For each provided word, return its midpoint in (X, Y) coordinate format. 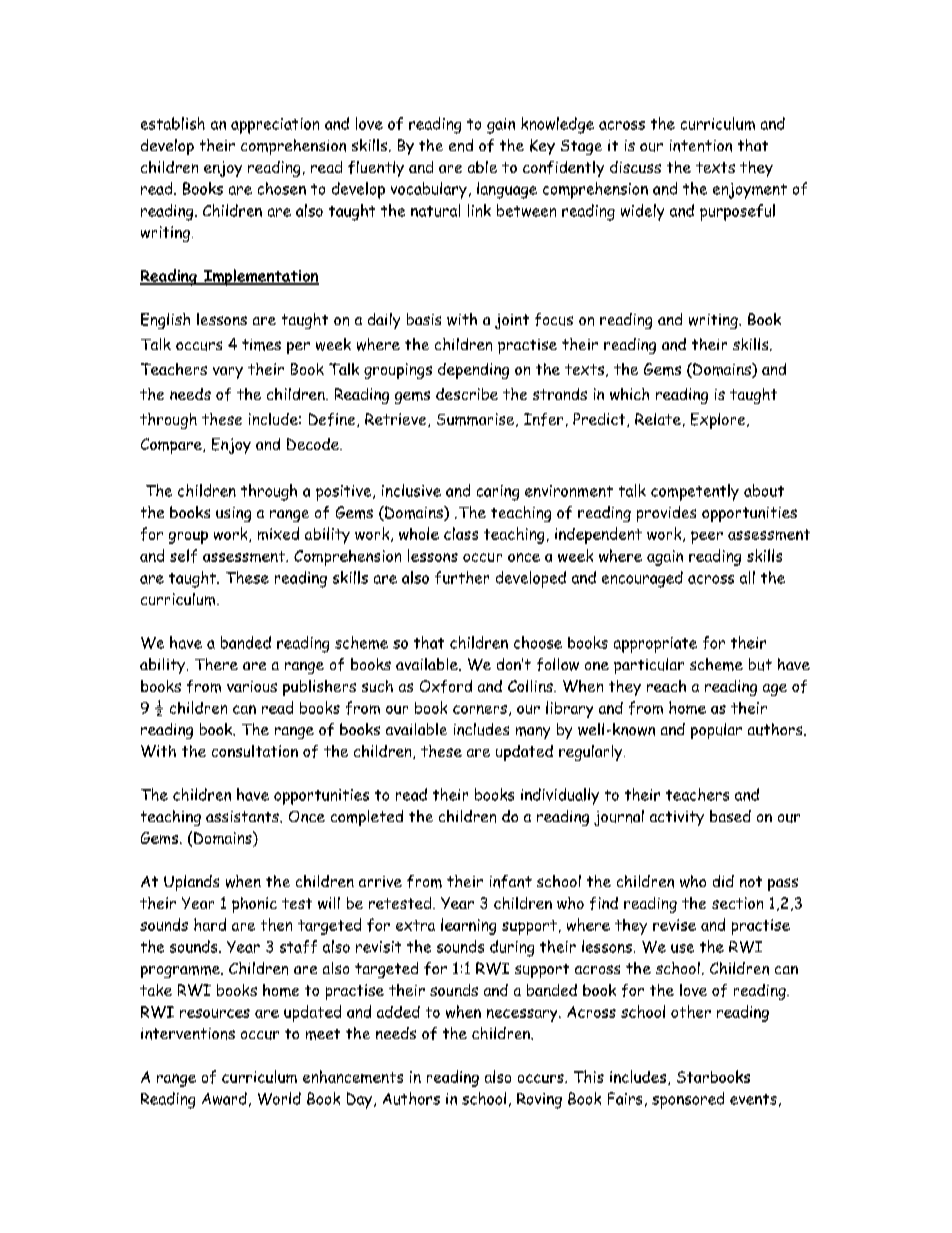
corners (480, 709)
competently (695, 492)
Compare (172, 446)
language (507, 190)
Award (224, 1098)
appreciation (275, 126)
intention (701, 146)
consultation (255, 751)
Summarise (477, 420)
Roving (539, 1101)
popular (716, 731)
